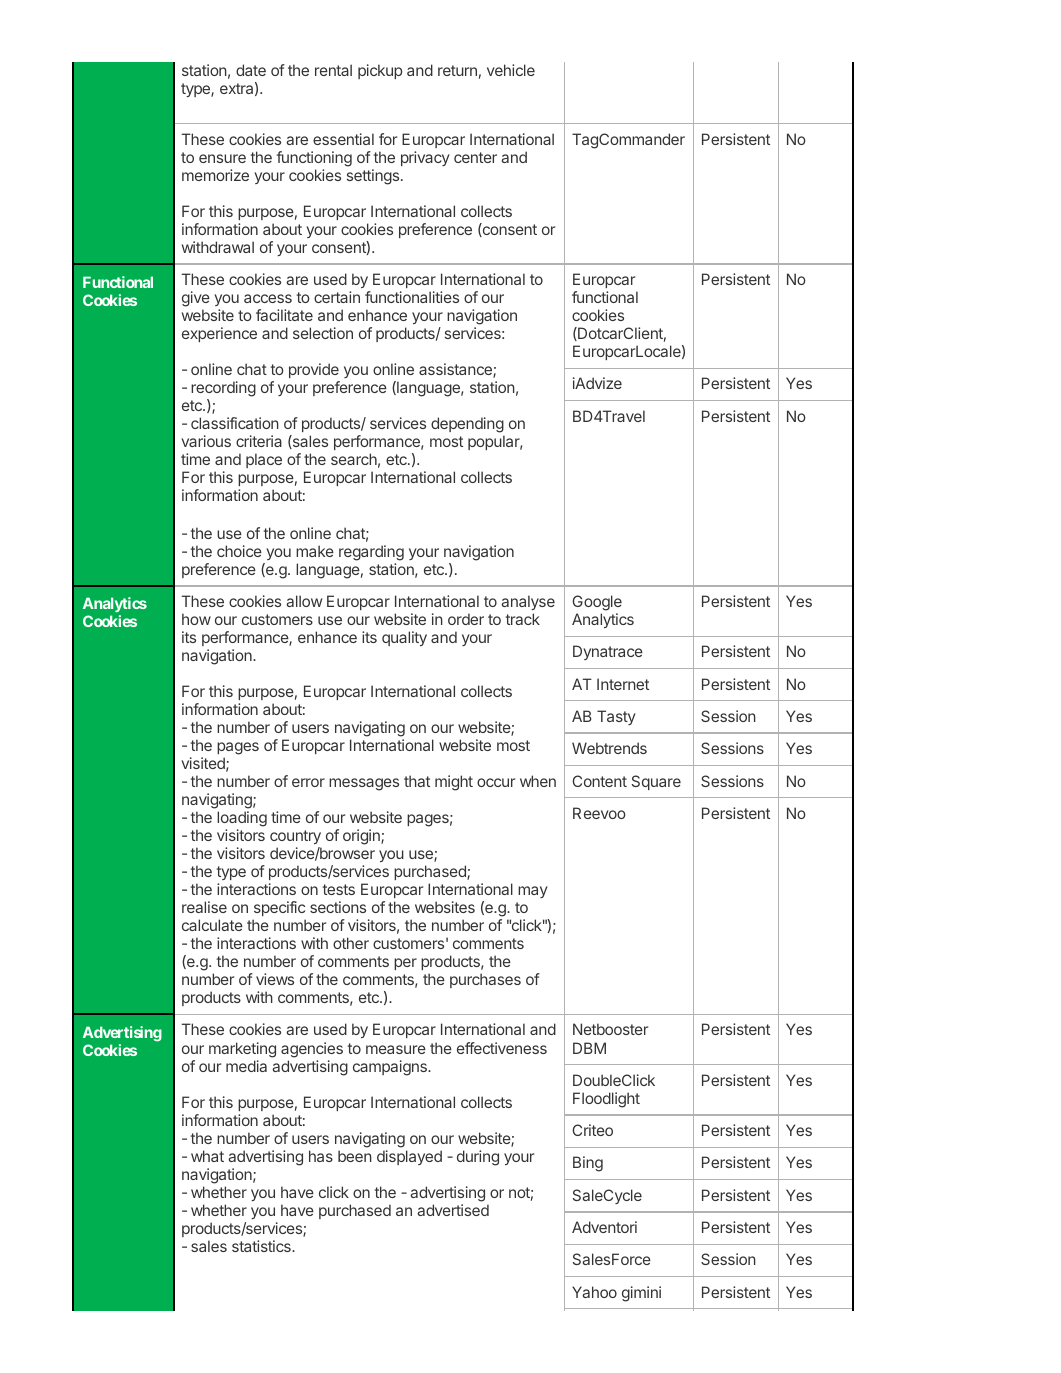 The image size is (1061, 1373). What do you see at coordinates (456, 370) in the image?
I see `assistance` at bounding box center [456, 370].
